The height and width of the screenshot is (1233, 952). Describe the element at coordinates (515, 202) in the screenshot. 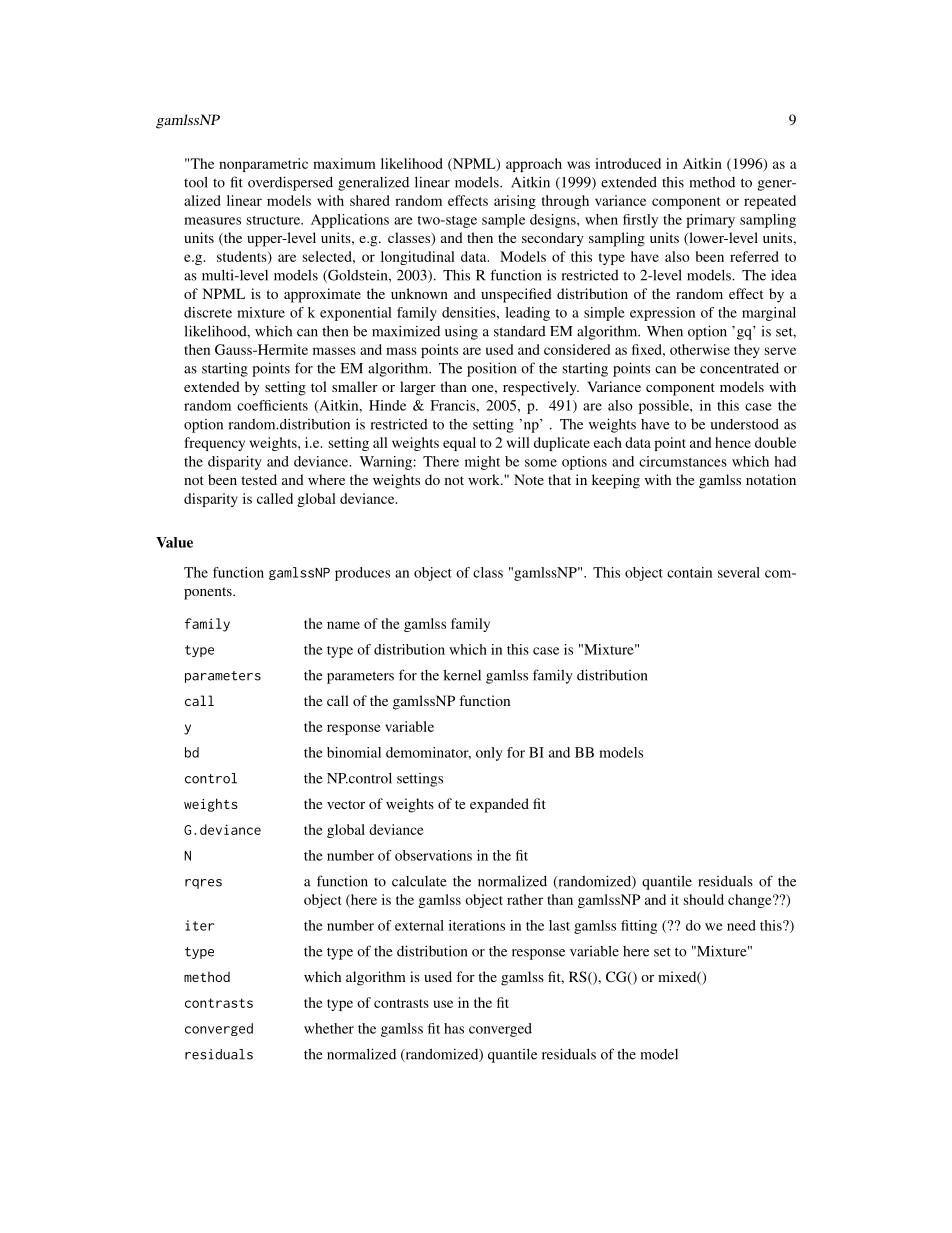

I see `arising` at that location.
